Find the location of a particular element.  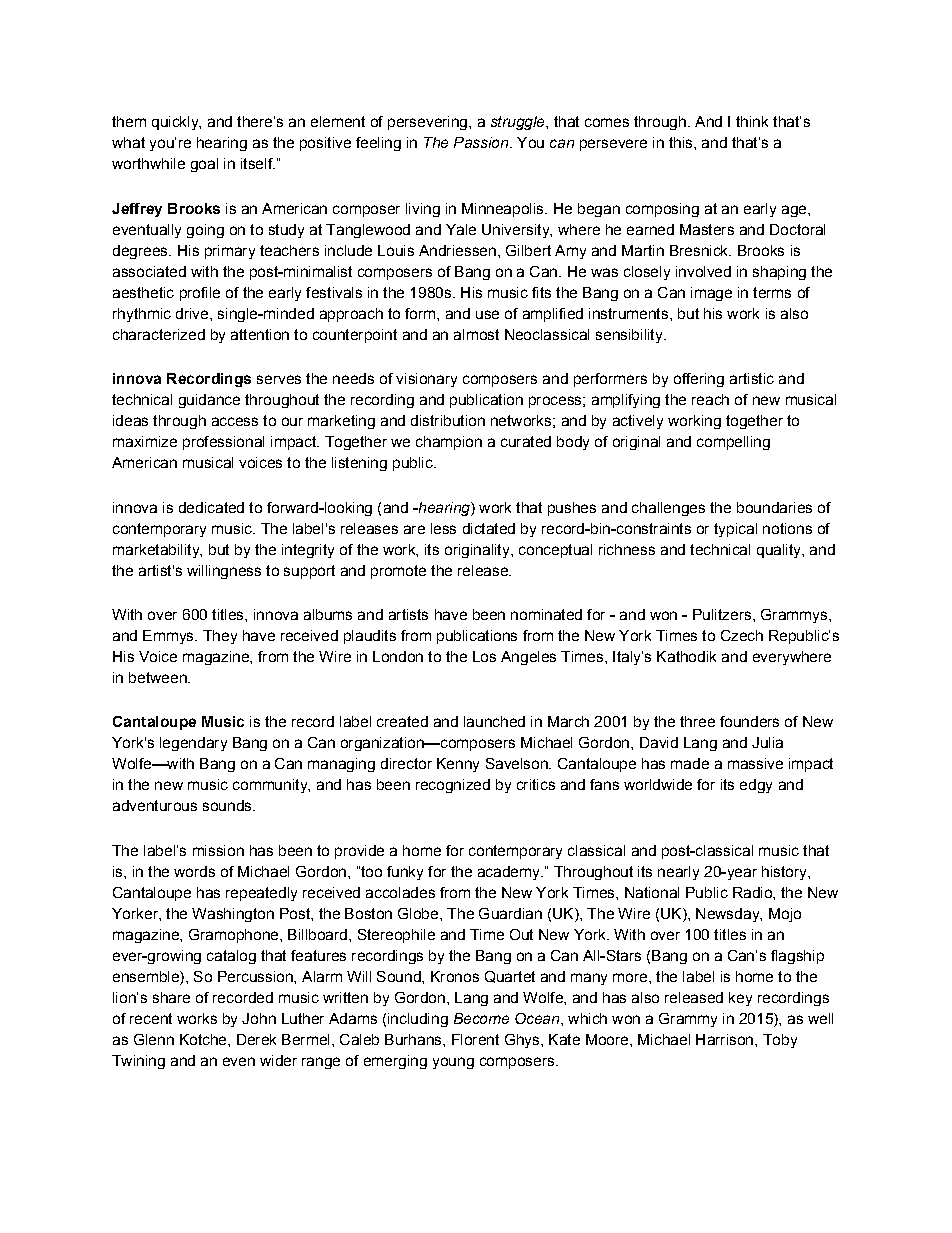

Derek is located at coordinates (256, 1039).
